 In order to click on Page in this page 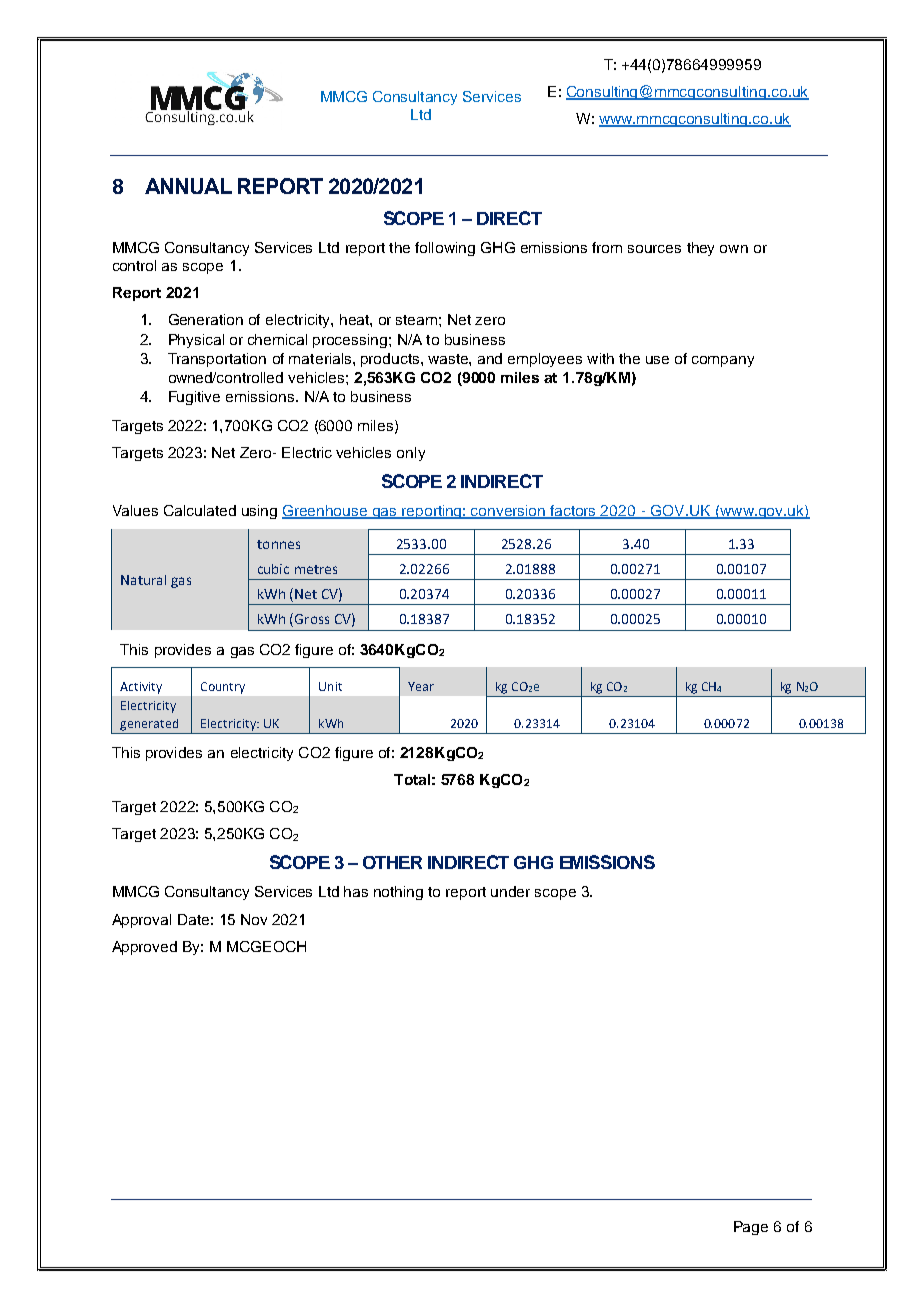, I will do `click(751, 1228)`.
